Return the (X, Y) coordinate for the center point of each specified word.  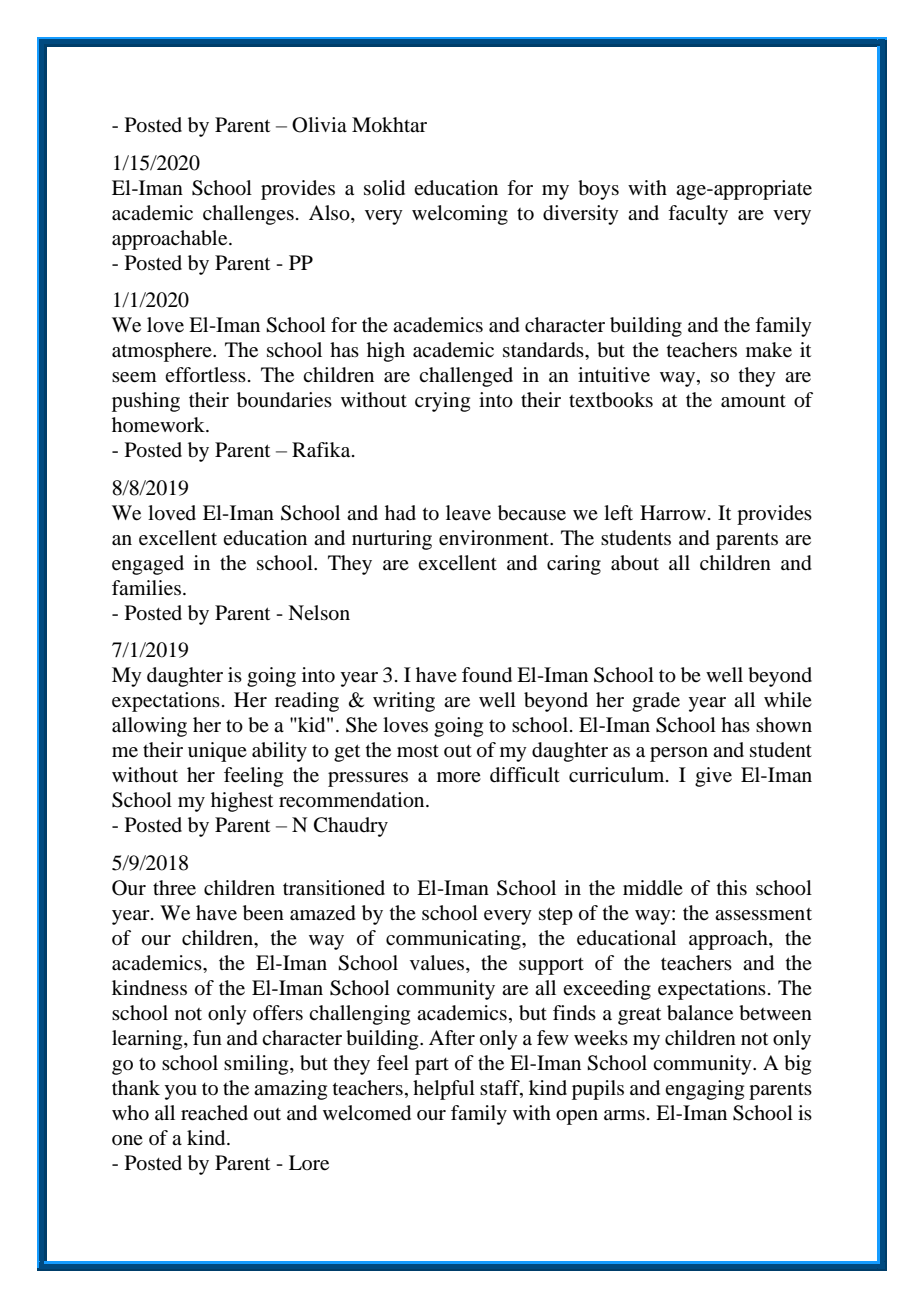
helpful (444, 1090)
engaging (704, 1090)
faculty (698, 215)
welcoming (460, 215)
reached (214, 1113)
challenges (248, 215)
